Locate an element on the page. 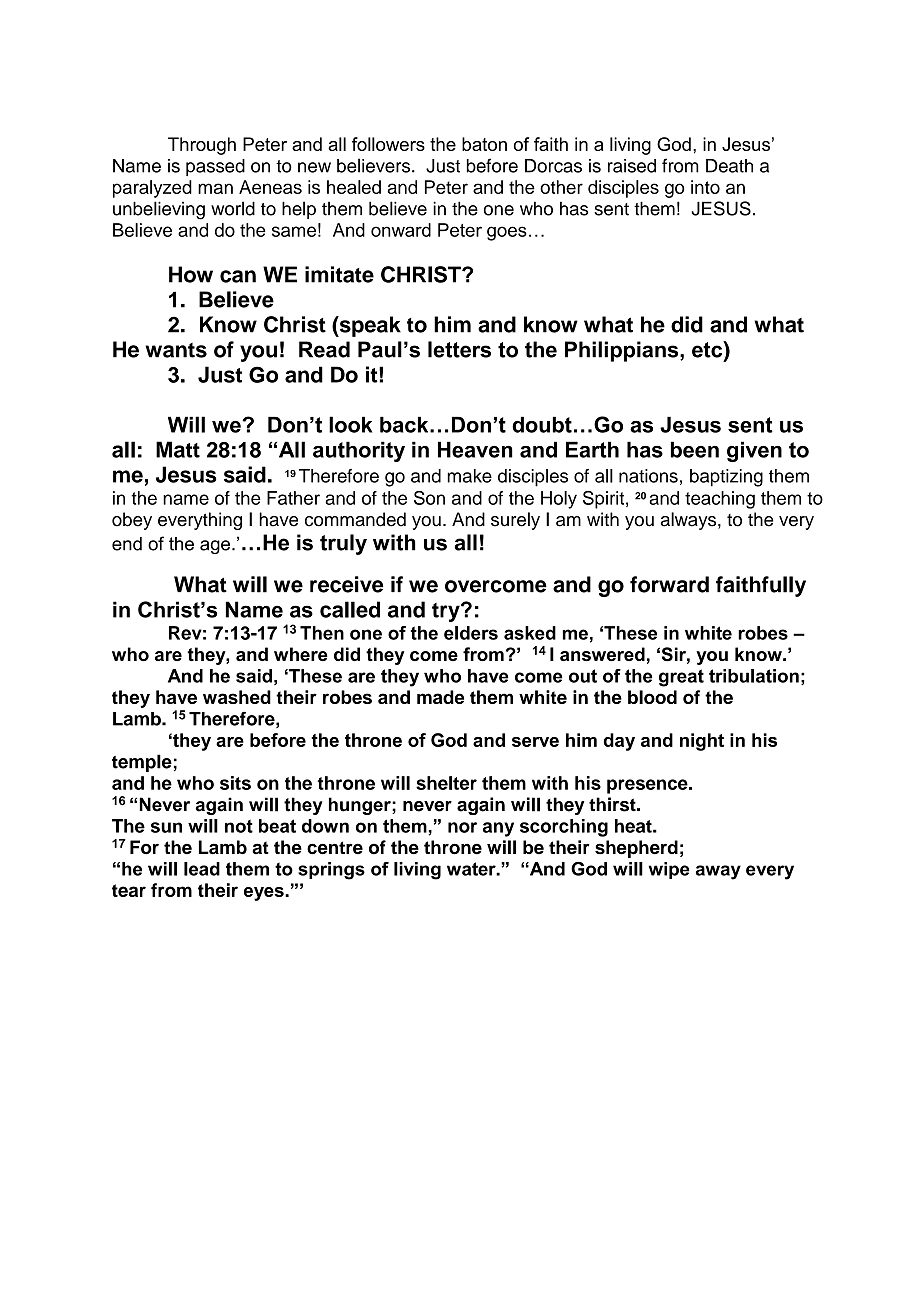  always is located at coordinates (690, 521).
